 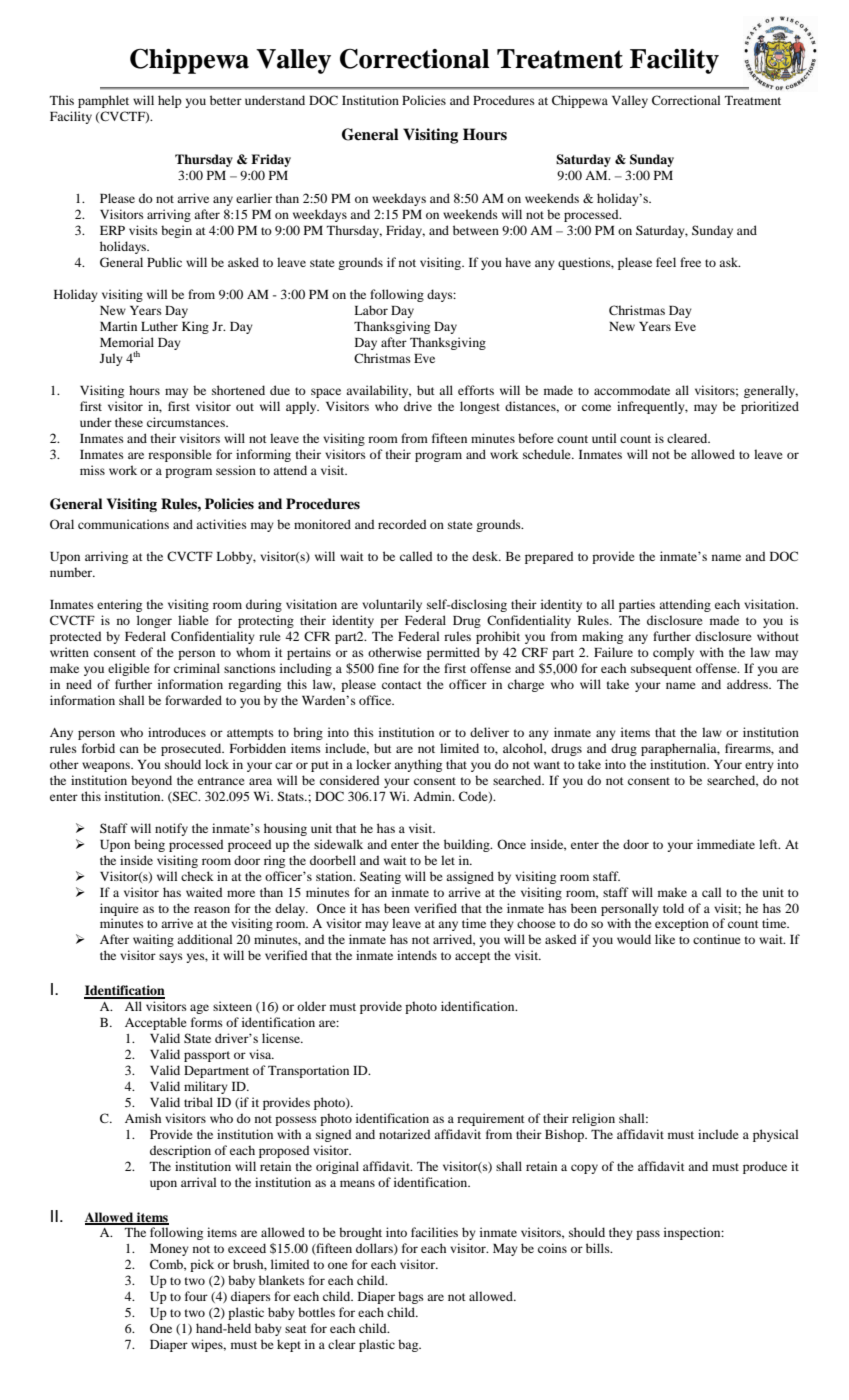 I want to click on immediate, so click(x=726, y=844).
